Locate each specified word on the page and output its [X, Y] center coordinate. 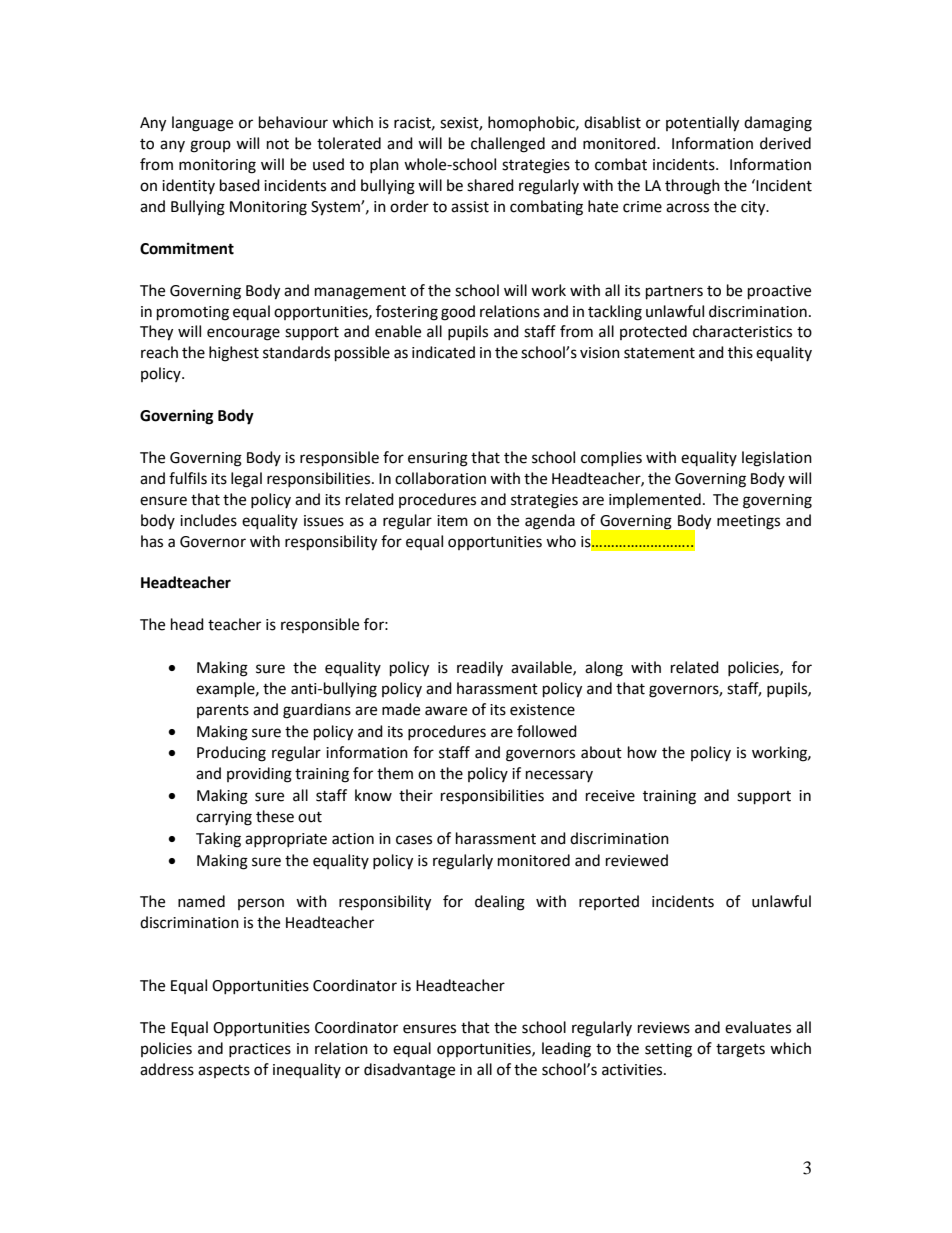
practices [260, 1050]
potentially [702, 124]
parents [223, 711]
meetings [748, 522]
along [604, 669]
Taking [218, 840]
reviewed [637, 860]
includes [208, 520]
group [210, 146]
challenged [508, 145]
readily [480, 668]
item [452, 521]
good [458, 313]
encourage [243, 334]
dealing [500, 903]
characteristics [742, 331]
